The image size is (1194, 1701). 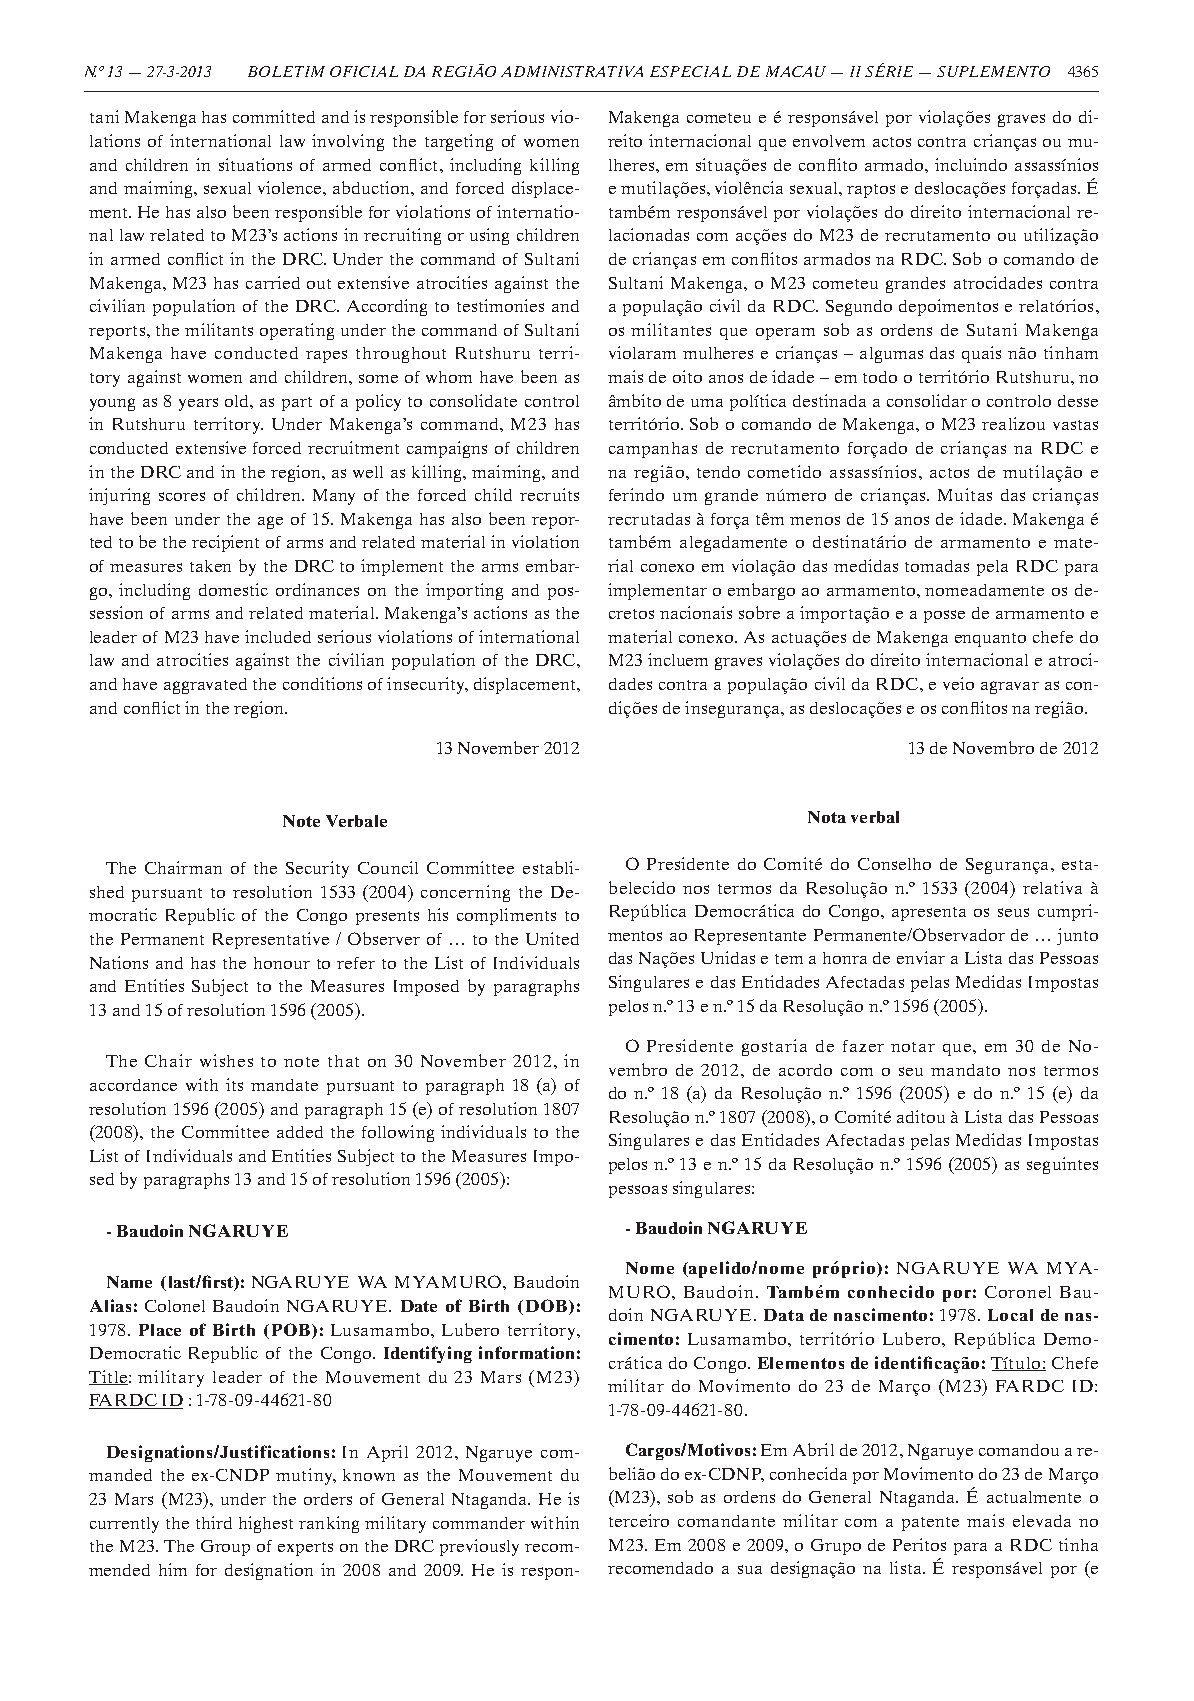 I want to click on concerning, so click(x=465, y=893).
